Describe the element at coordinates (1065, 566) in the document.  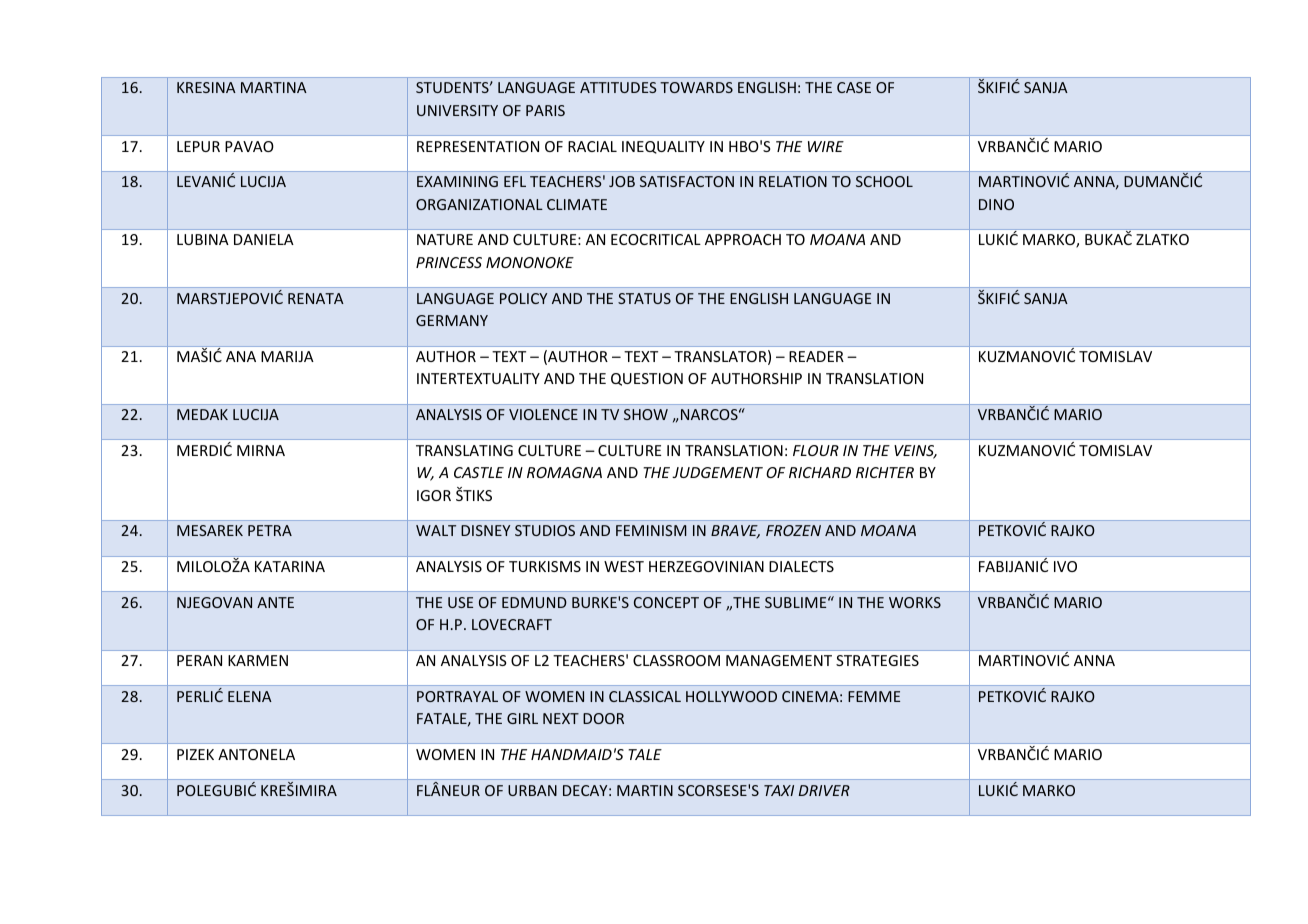
I see `IVO` at that location.
